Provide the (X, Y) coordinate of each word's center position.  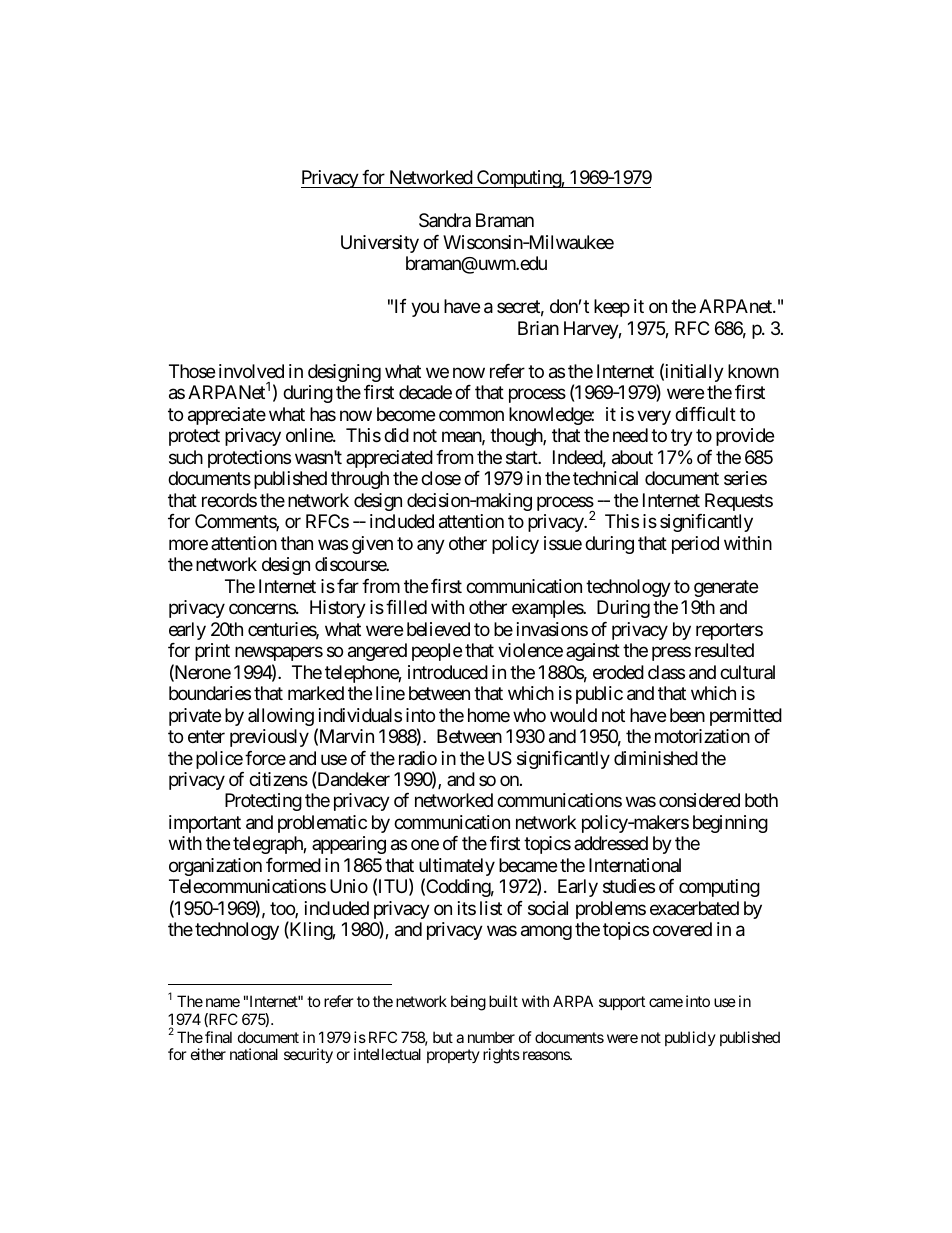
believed (438, 629)
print (212, 652)
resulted (724, 650)
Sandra (445, 220)
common (471, 415)
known (753, 371)
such (186, 457)
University (380, 244)
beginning (730, 824)
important (205, 824)
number (491, 1037)
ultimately (457, 868)
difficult (705, 414)
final (218, 1037)
